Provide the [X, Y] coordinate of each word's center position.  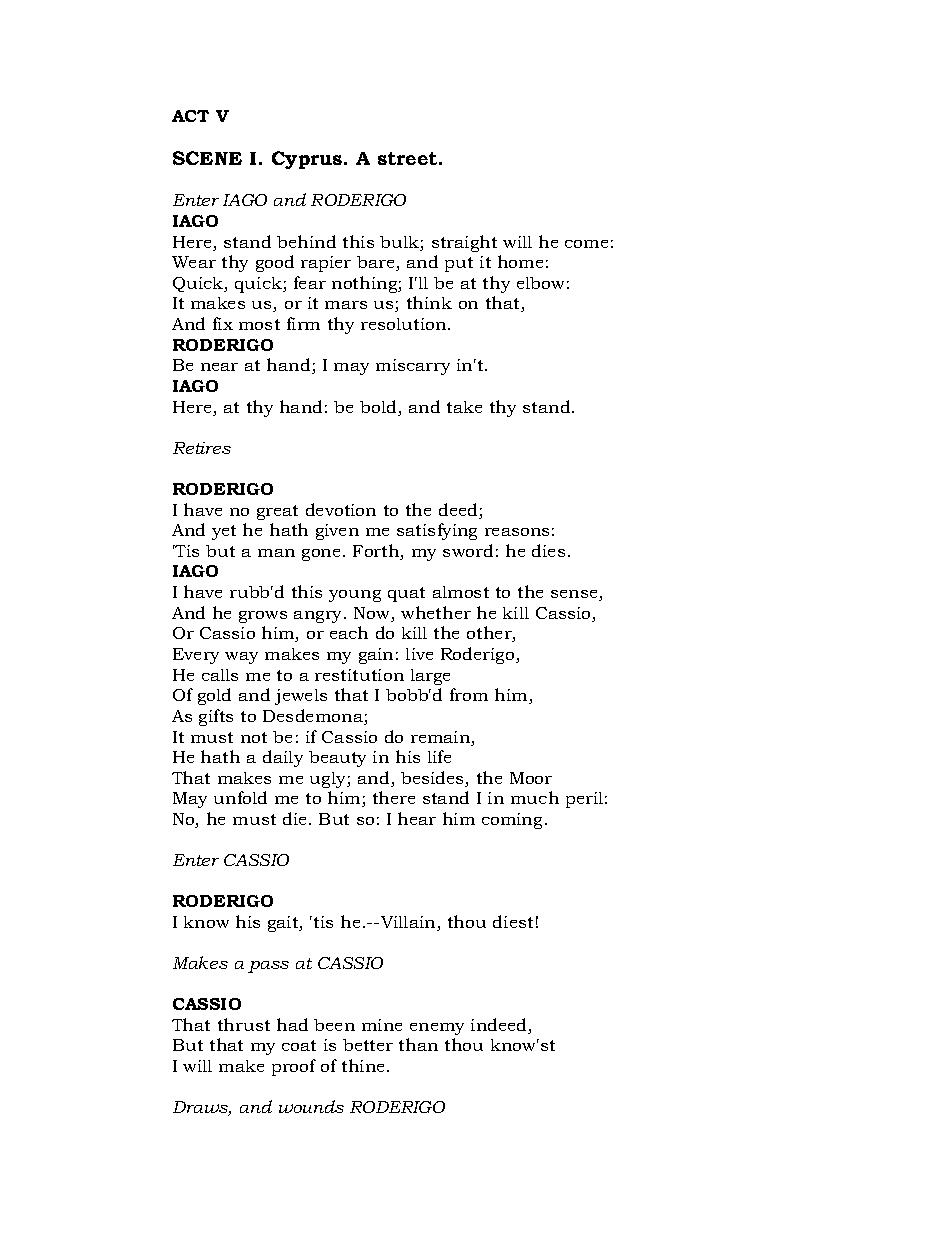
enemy [437, 1029]
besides [433, 779]
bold [379, 408]
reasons [517, 532]
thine [365, 1065]
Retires [202, 448]
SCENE [207, 158]
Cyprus [308, 160]
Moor [531, 778]
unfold [240, 797]
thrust [244, 1024]
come [586, 244]
